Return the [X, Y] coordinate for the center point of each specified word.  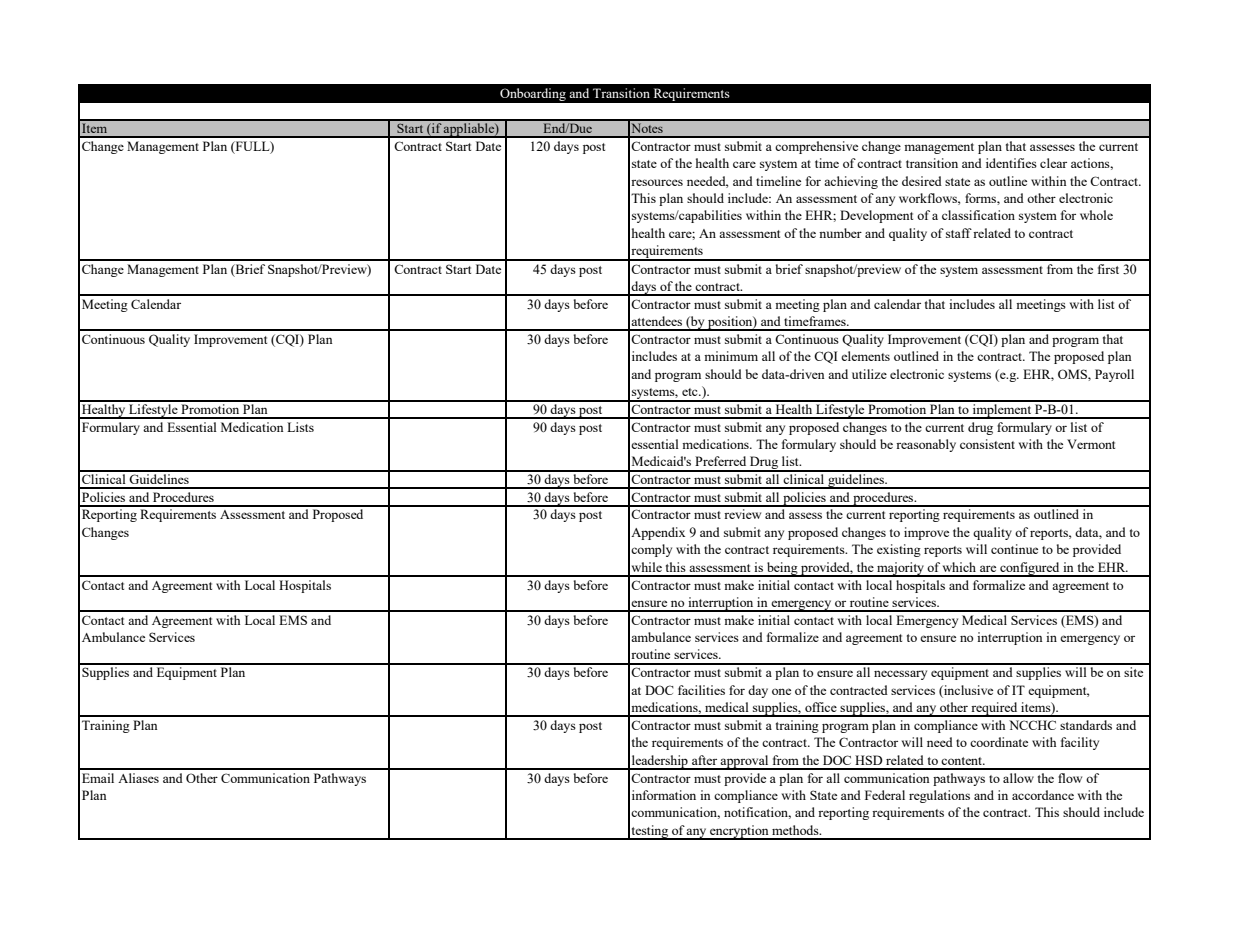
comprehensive [816, 147]
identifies [1011, 163]
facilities [701, 690]
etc [691, 392]
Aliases [138, 778]
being [782, 569]
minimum [731, 356]
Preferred [720, 461]
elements [865, 356]
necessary [900, 675]
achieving [851, 182]
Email [98, 778]
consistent [987, 444]
